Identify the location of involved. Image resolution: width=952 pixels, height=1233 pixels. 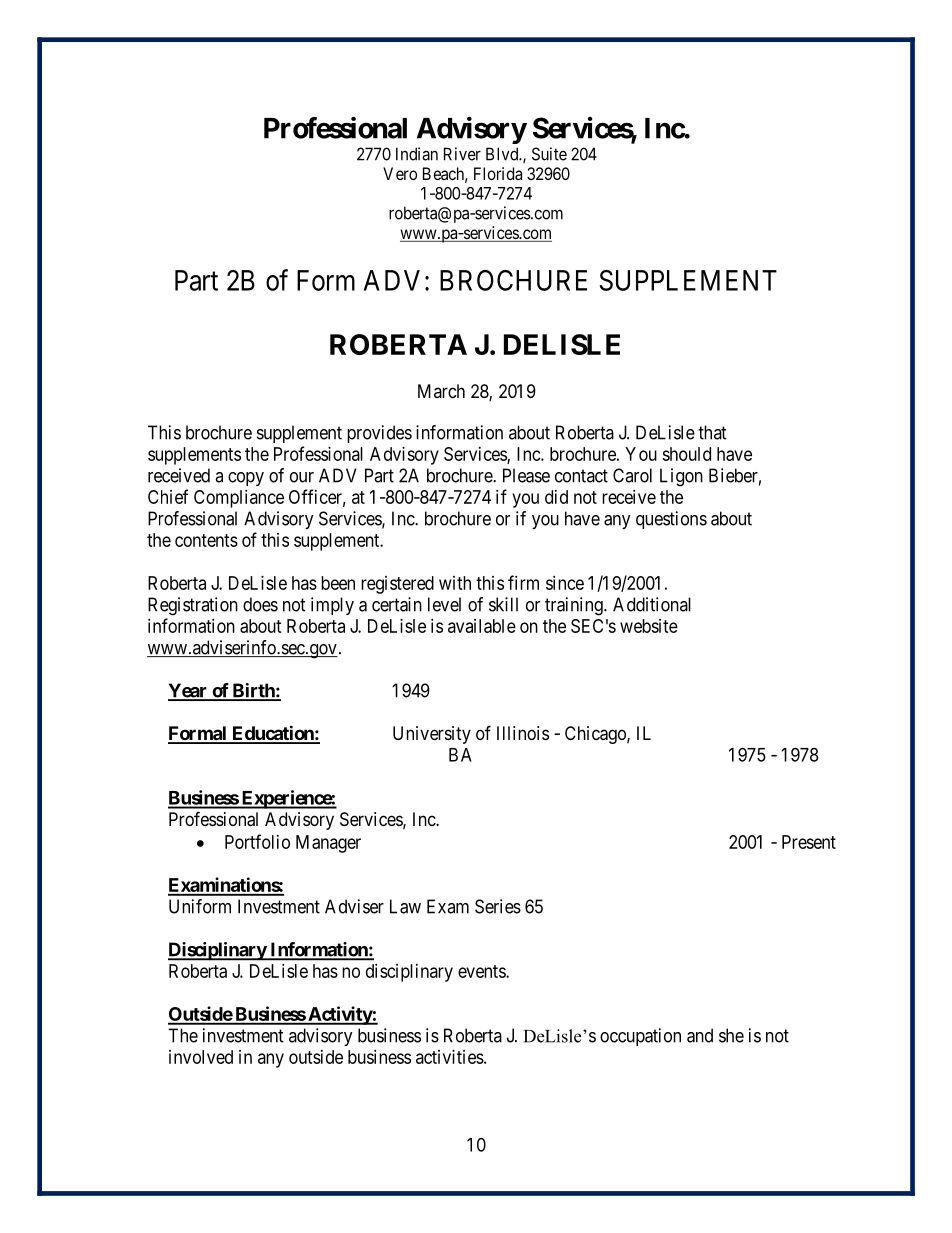
(201, 1057).
